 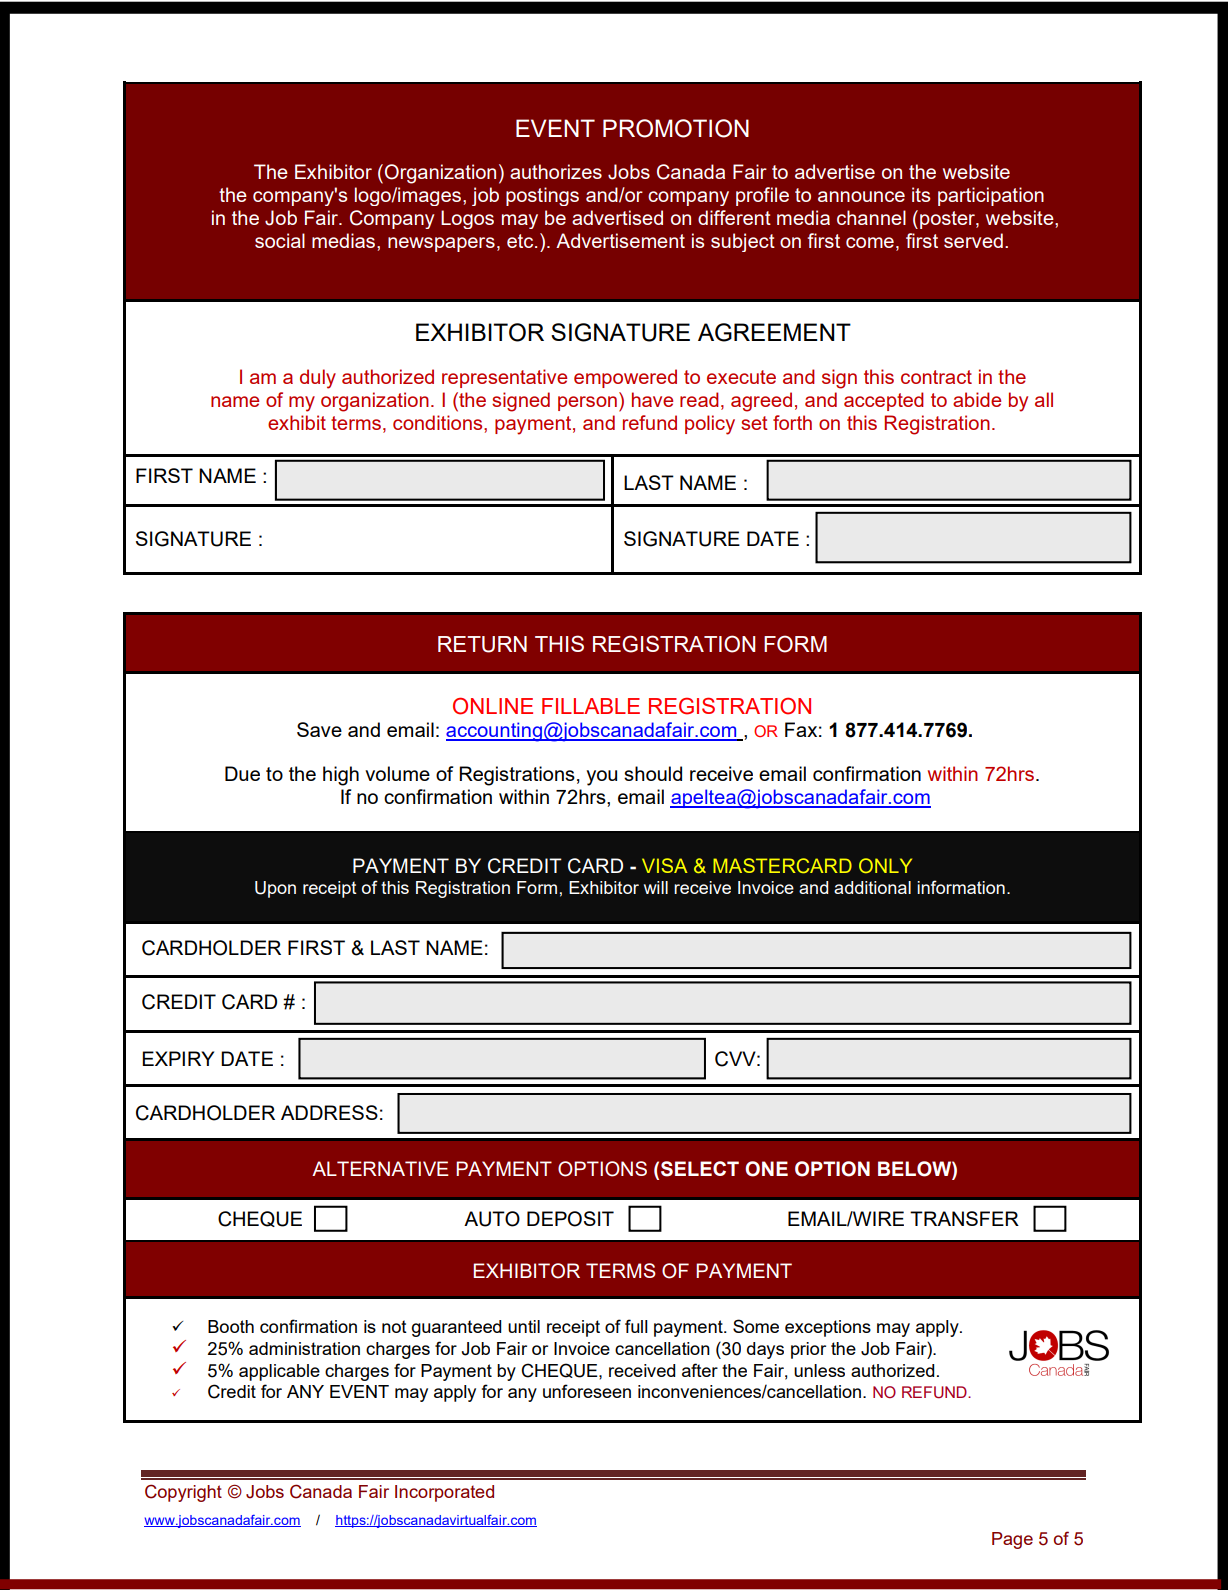 What do you see at coordinates (329, 1112) in the screenshot?
I see `ADDRESS` at bounding box center [329, 1112].
